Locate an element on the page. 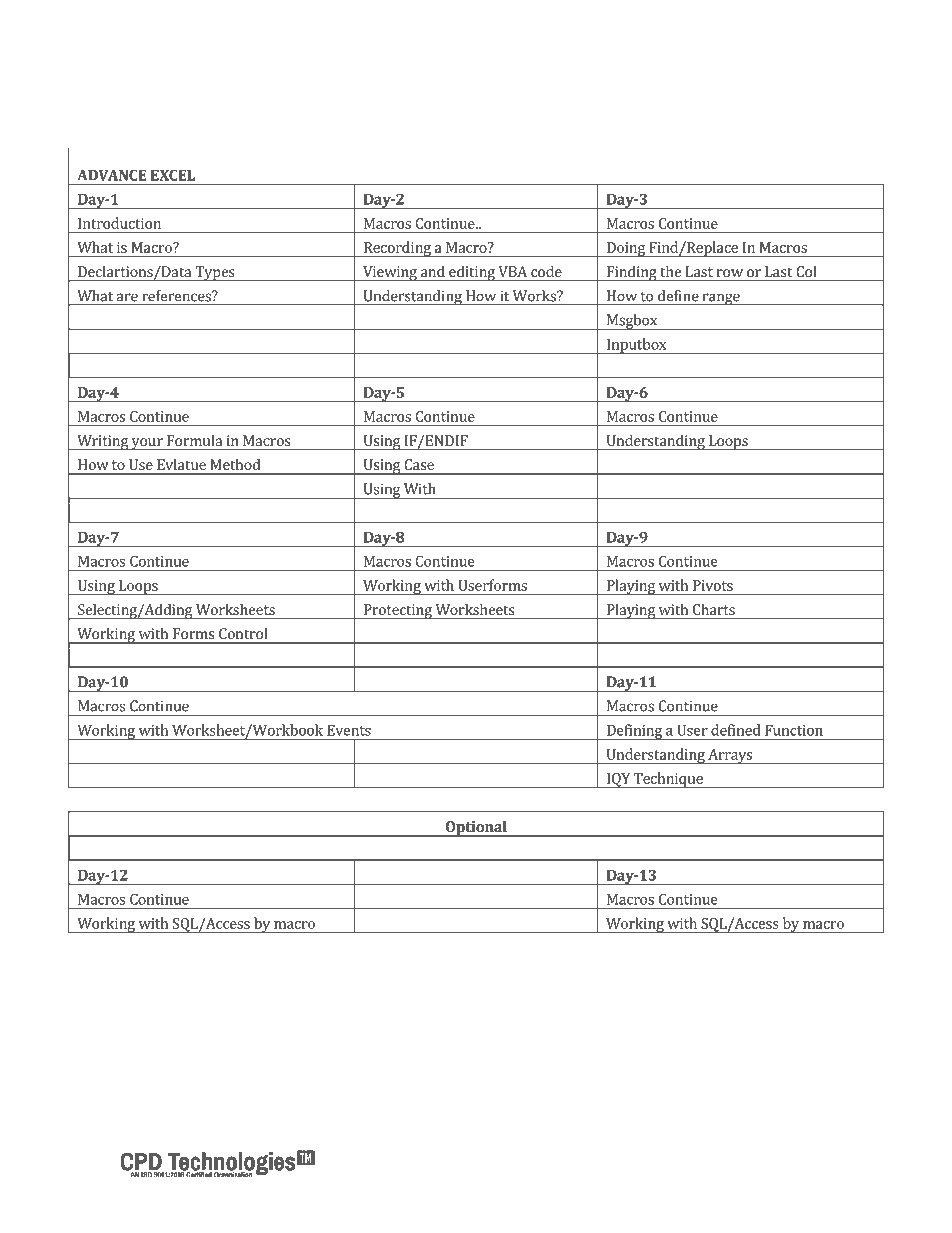  references is located at coordinates (178, 296).
